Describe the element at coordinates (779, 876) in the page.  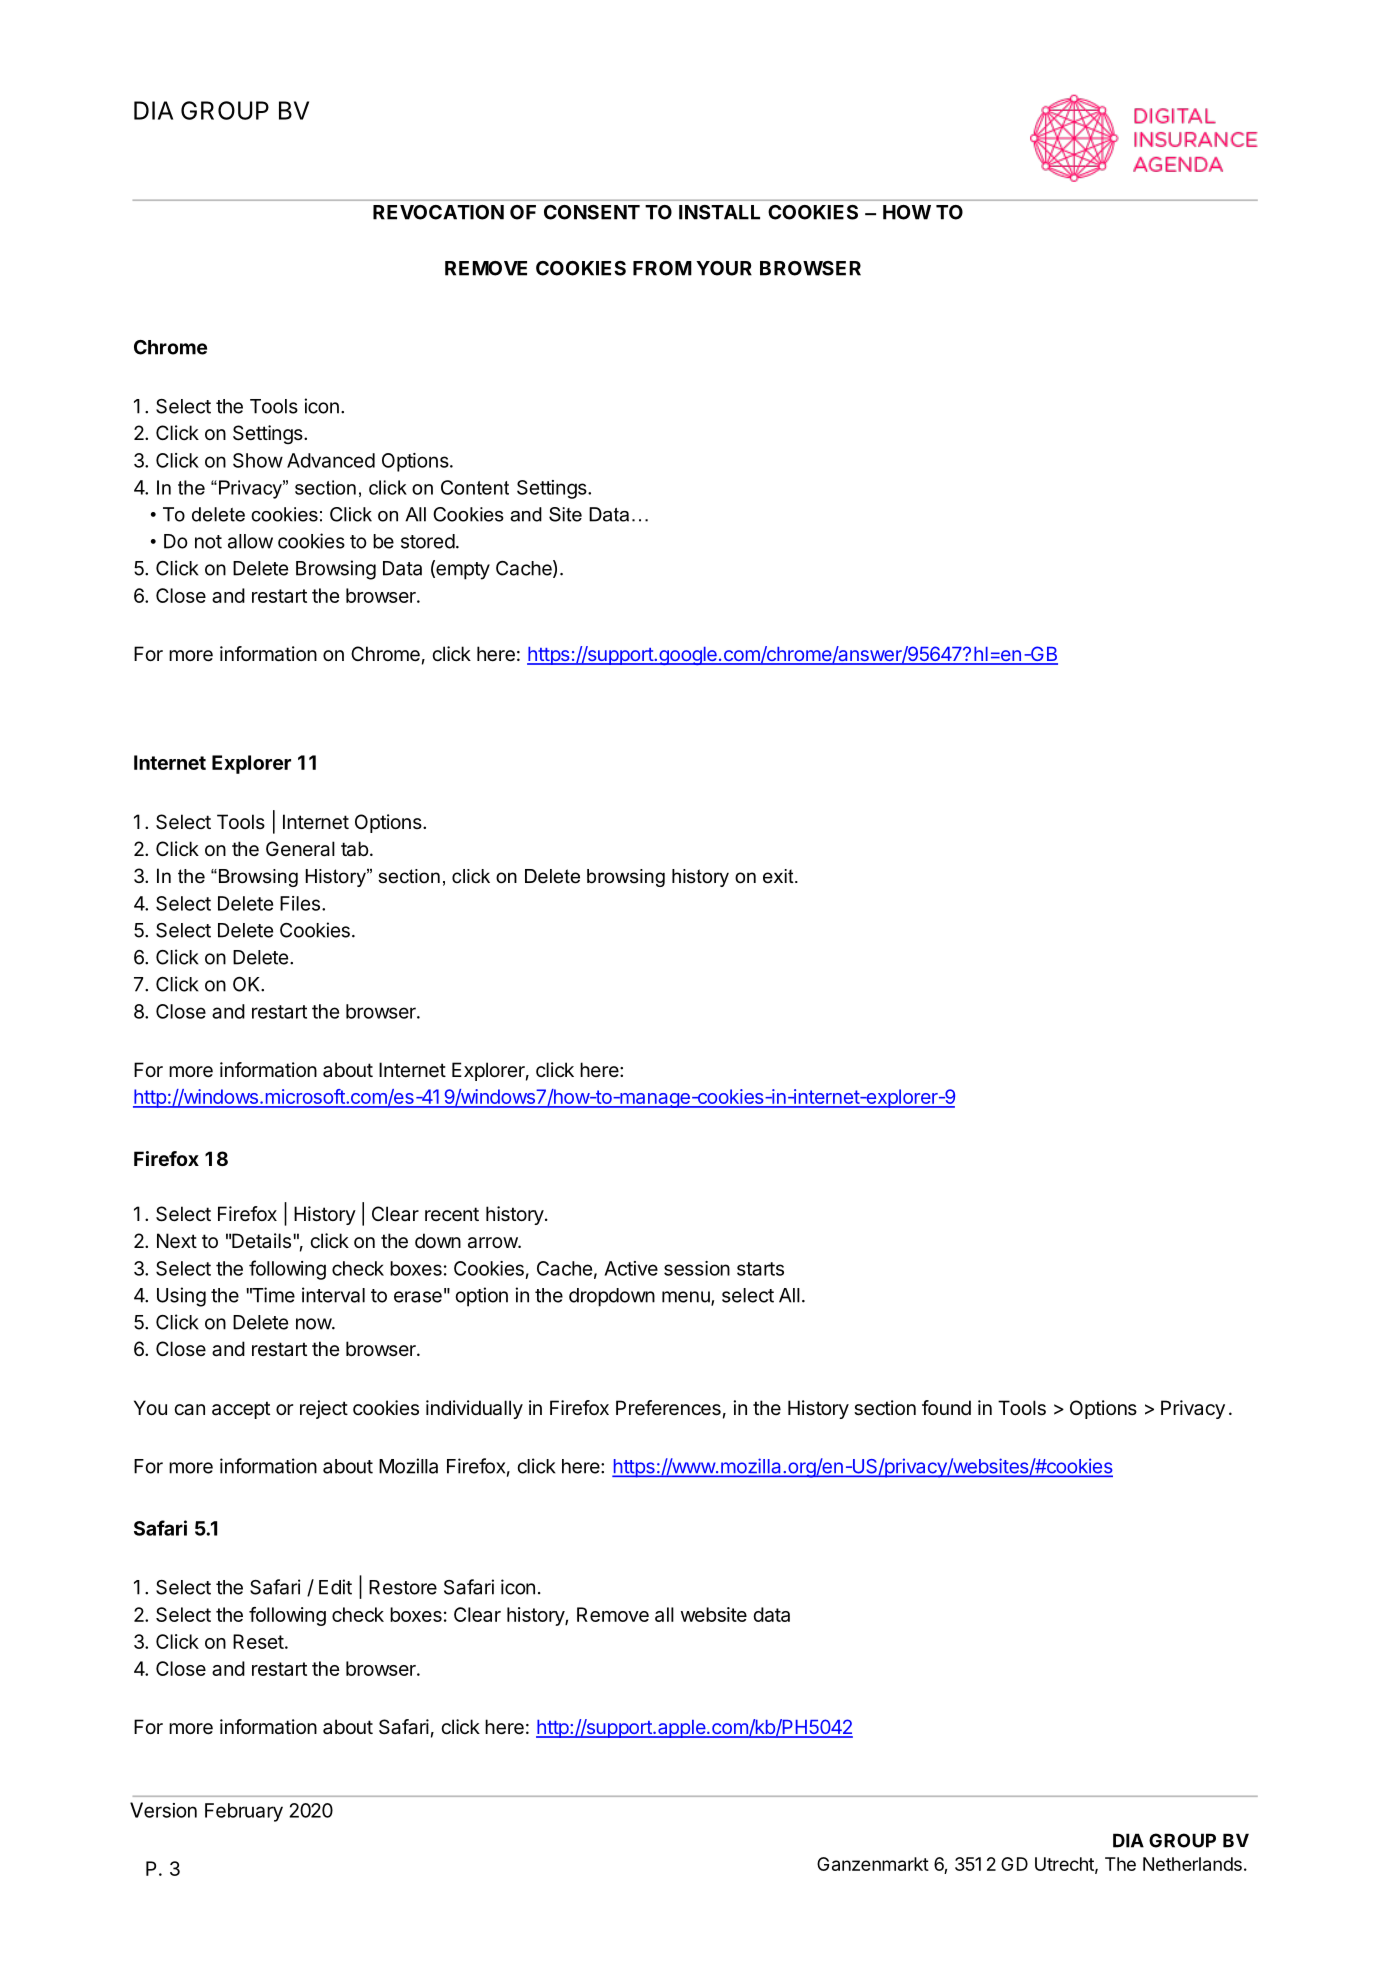
I see `exit` at that location.
